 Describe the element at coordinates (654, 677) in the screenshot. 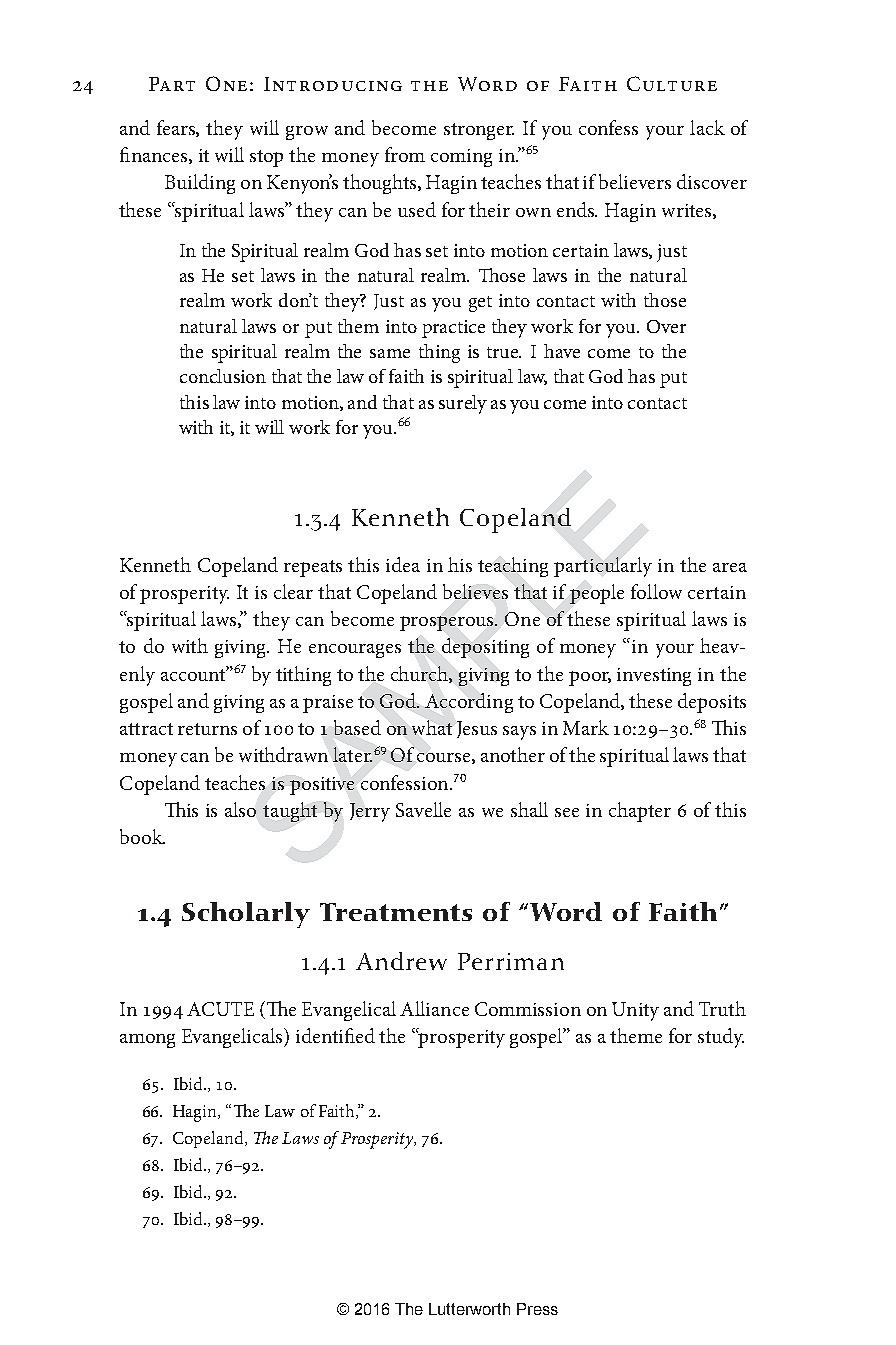

I see `investing` at that location.
